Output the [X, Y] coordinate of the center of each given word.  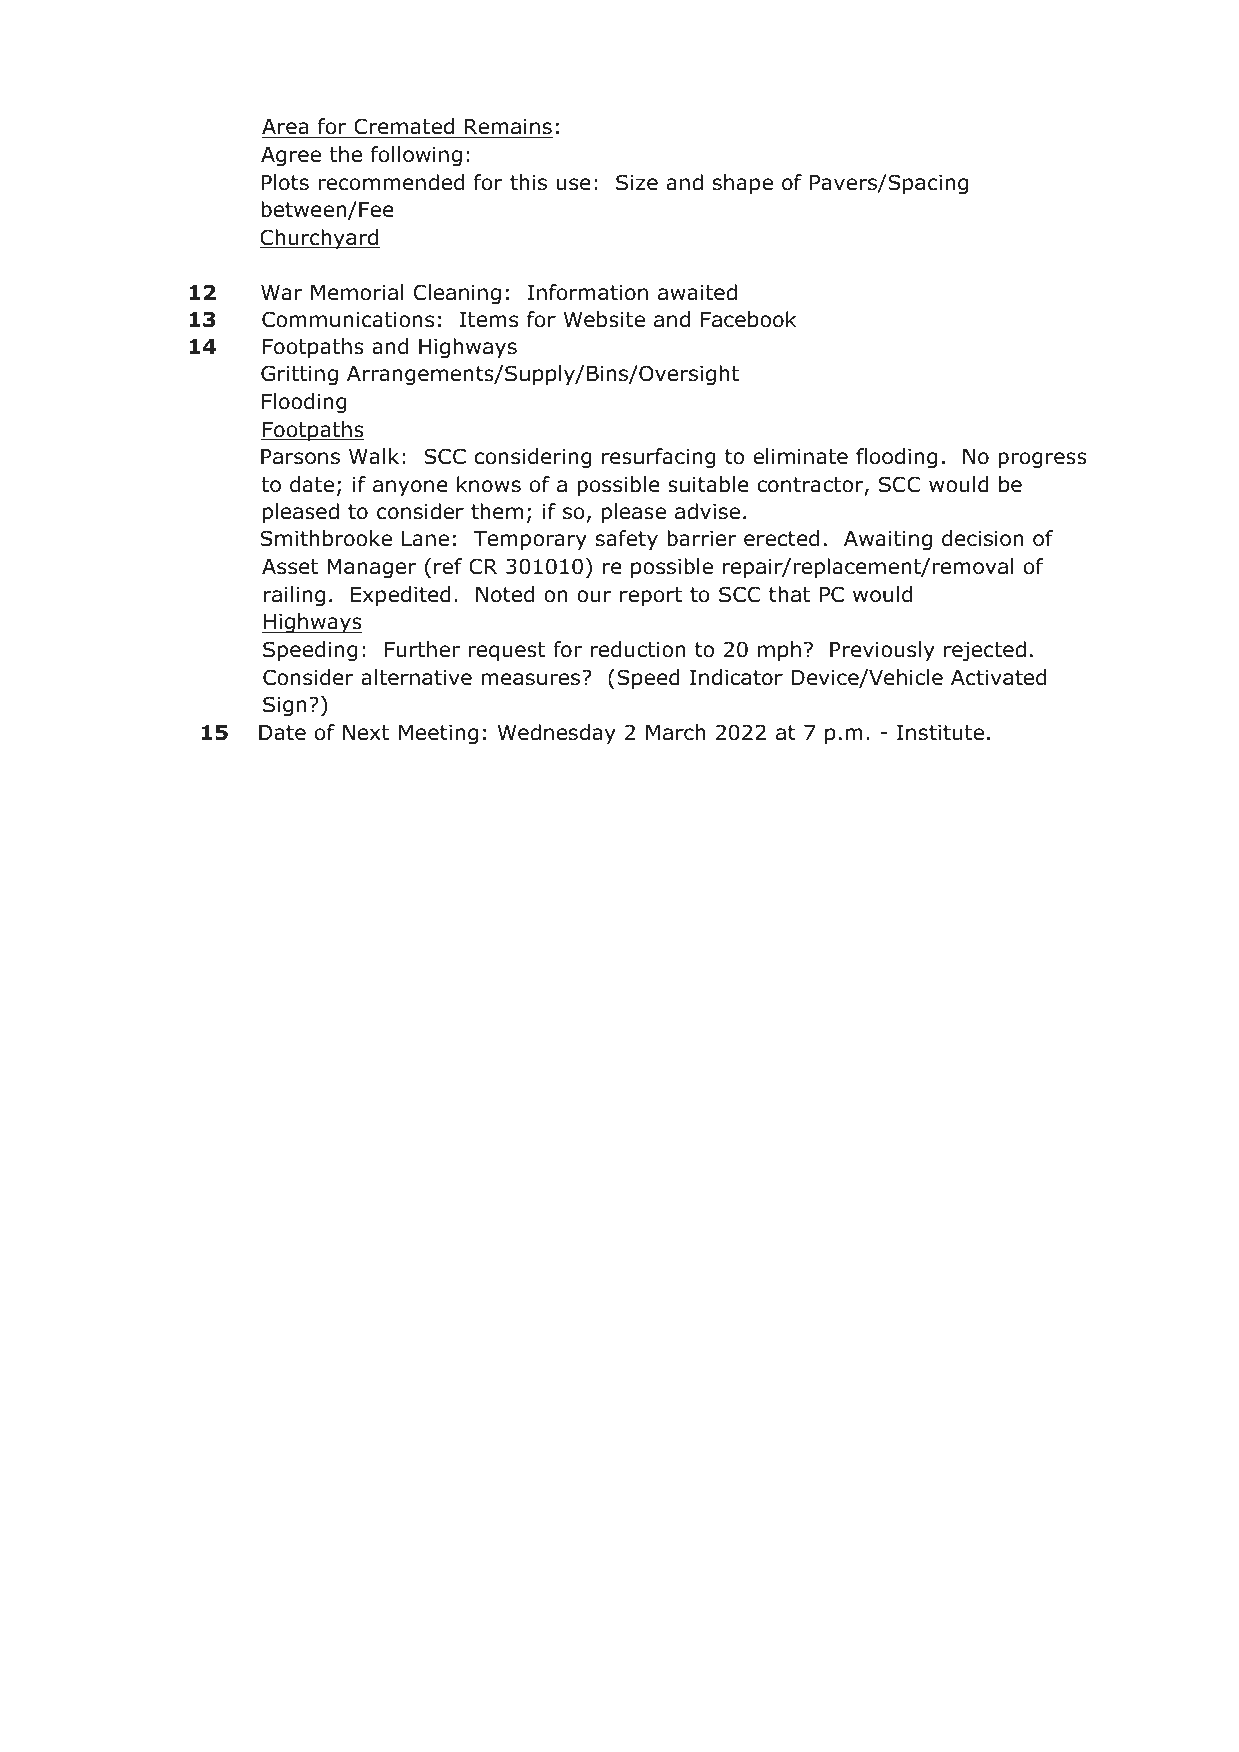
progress [1042, 460]
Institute [940, 733]
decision [982, 538]
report [651, 596]
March [676, 732]
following [416, 156]
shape [743, 184]
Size [637, 182]
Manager [371, 569]
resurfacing [659, 458]
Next [366, 733]
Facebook [749, 319]
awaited [697, 292]
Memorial [357, 292]
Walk [374, 456]
